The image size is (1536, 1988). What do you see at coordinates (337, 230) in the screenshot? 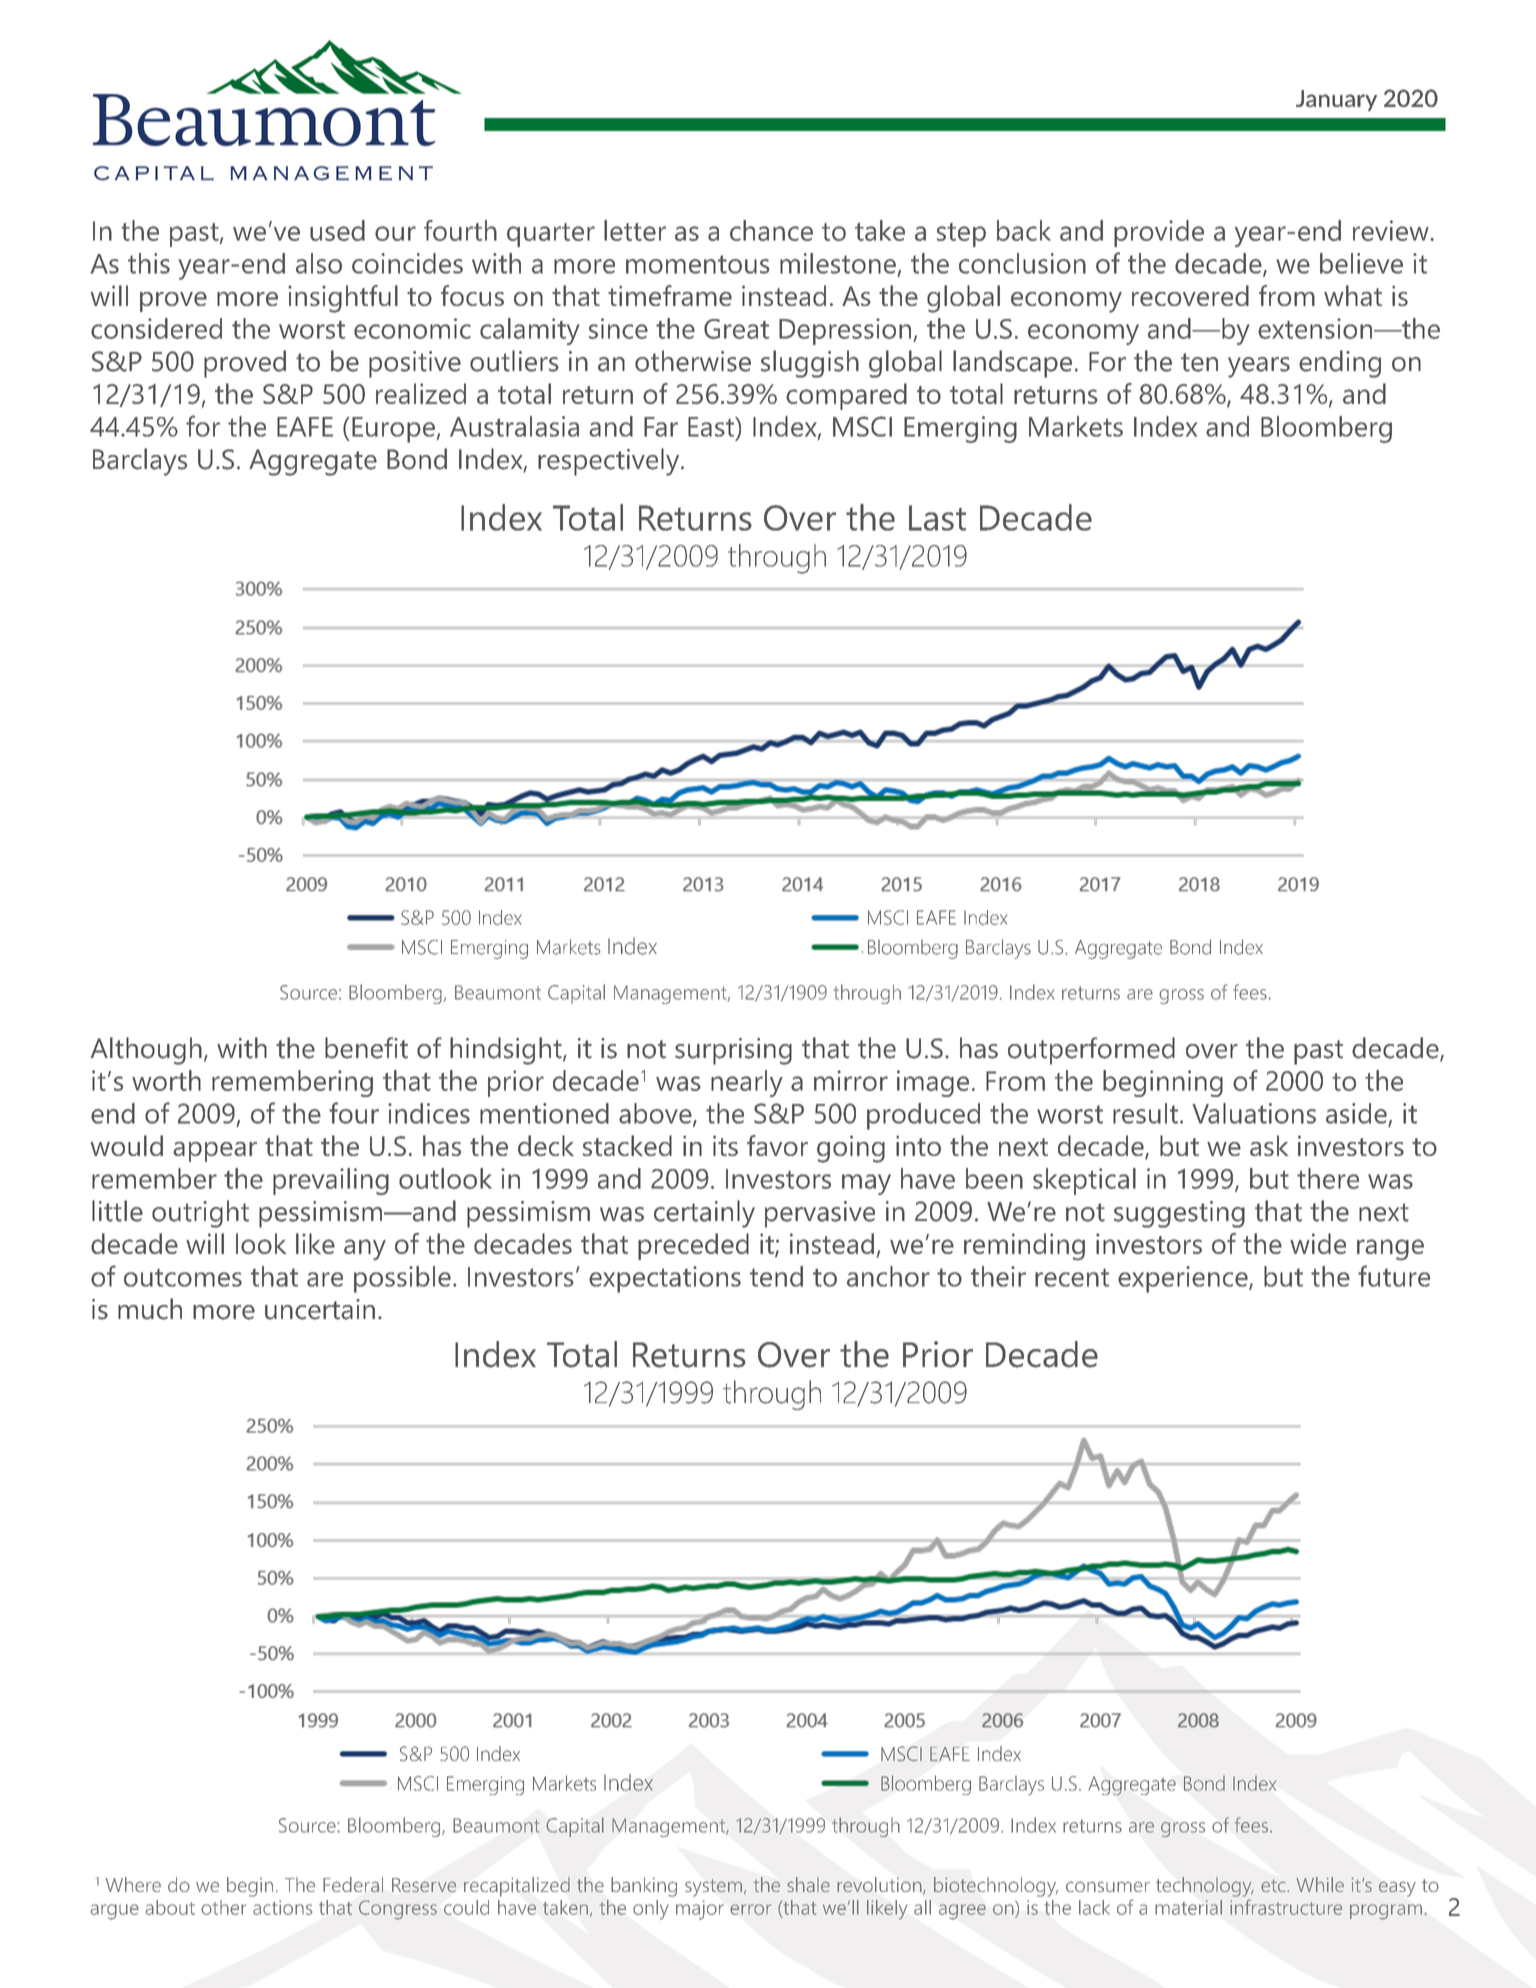
I see `used` at bounding box center [337, 230].
